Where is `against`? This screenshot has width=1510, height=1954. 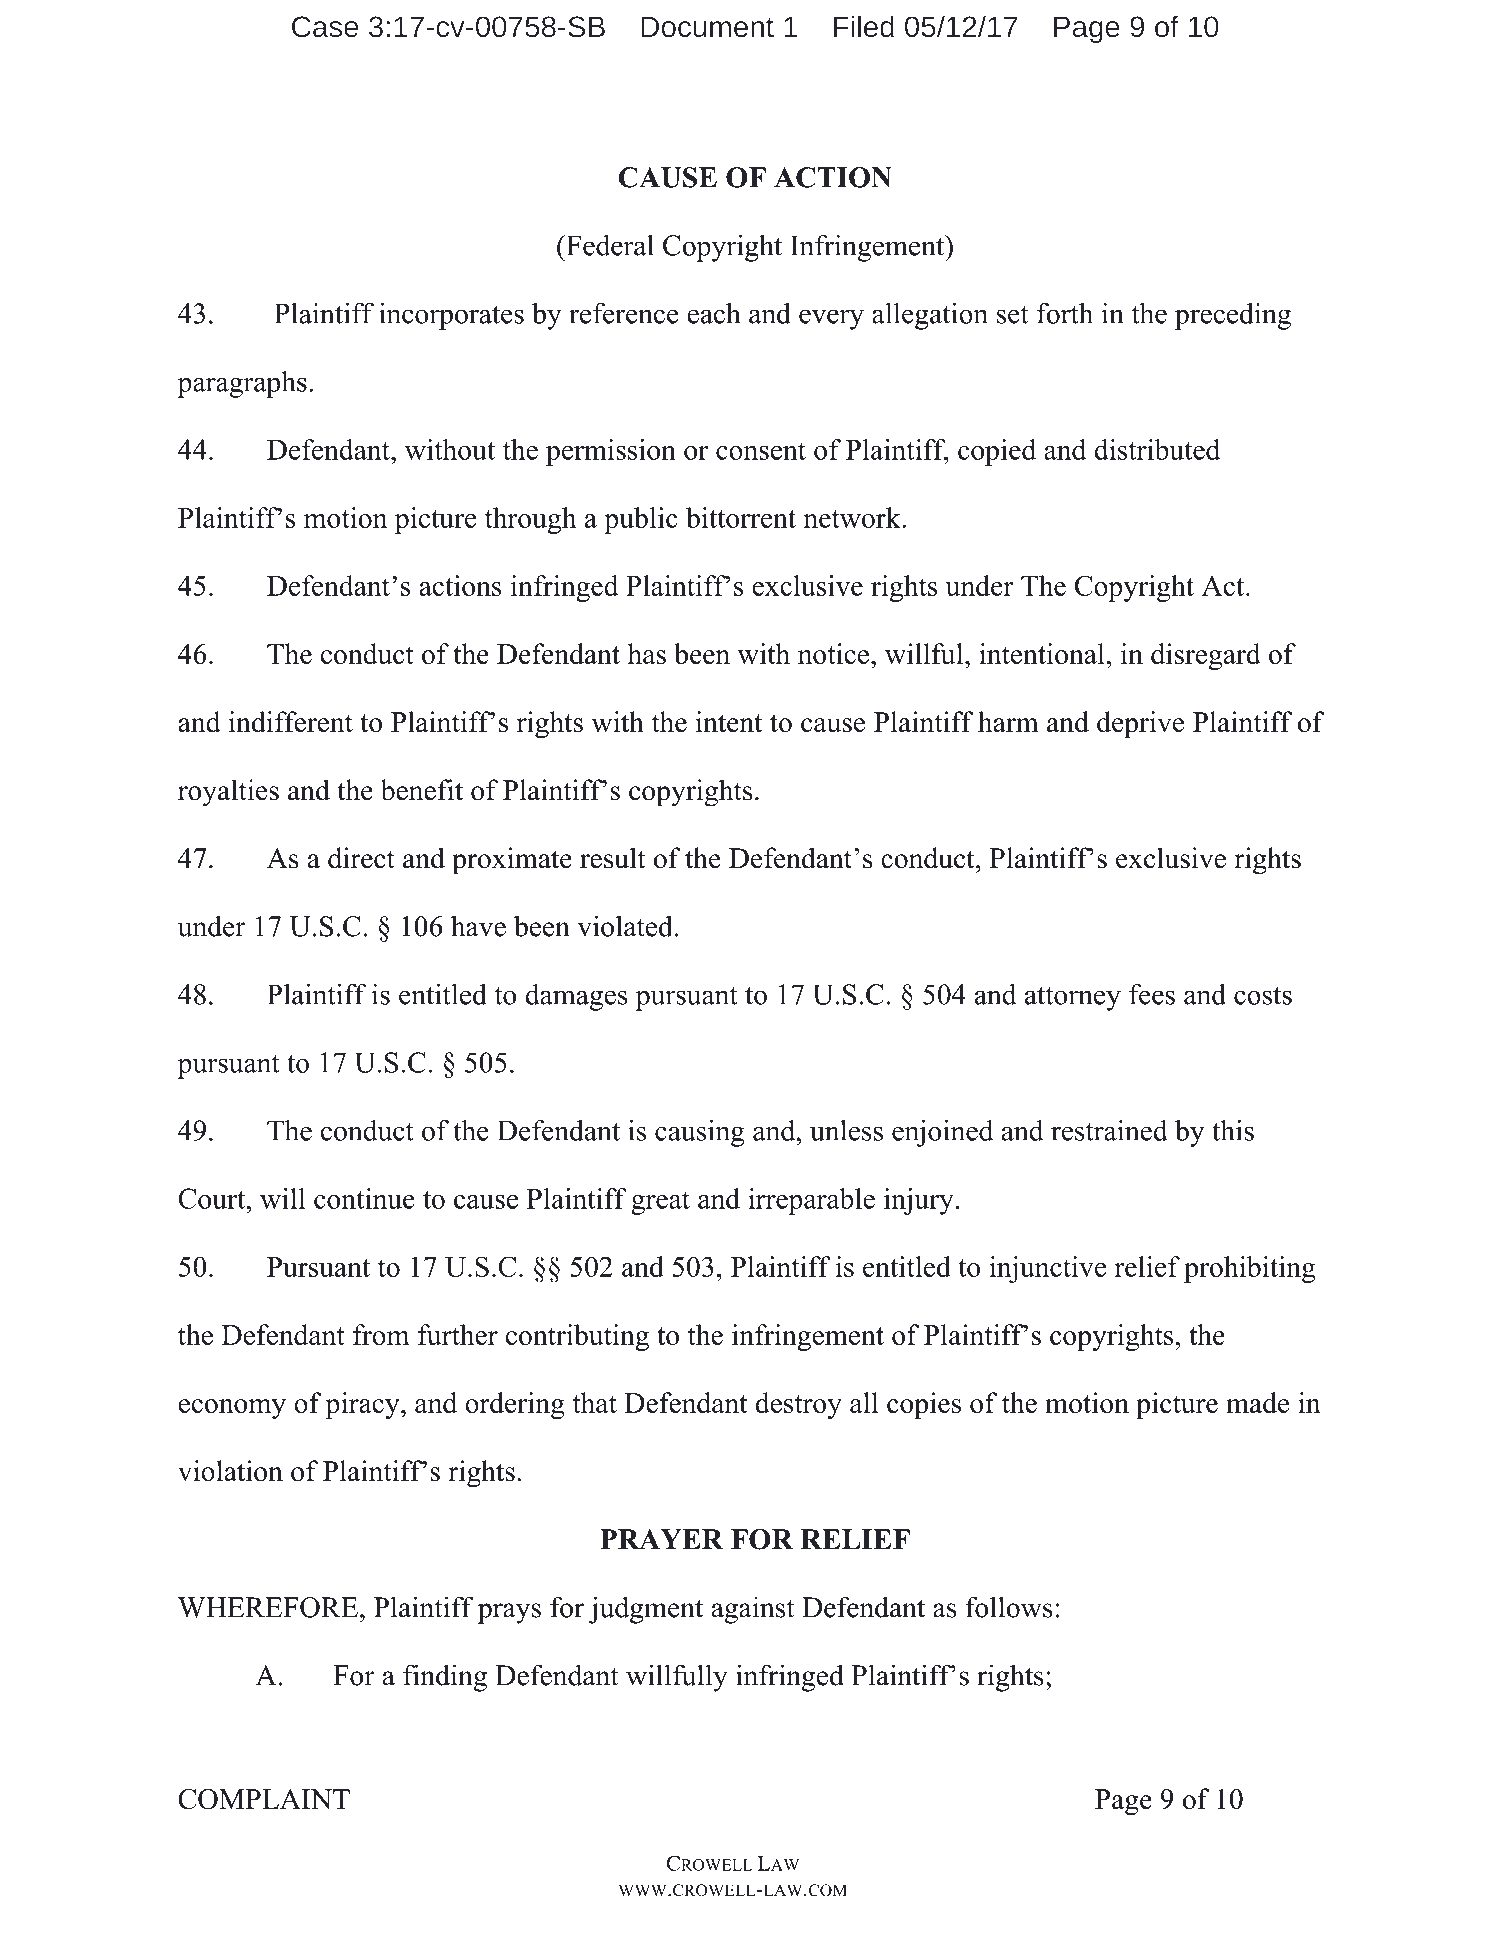 against is located at coordinates (753, 1610).
